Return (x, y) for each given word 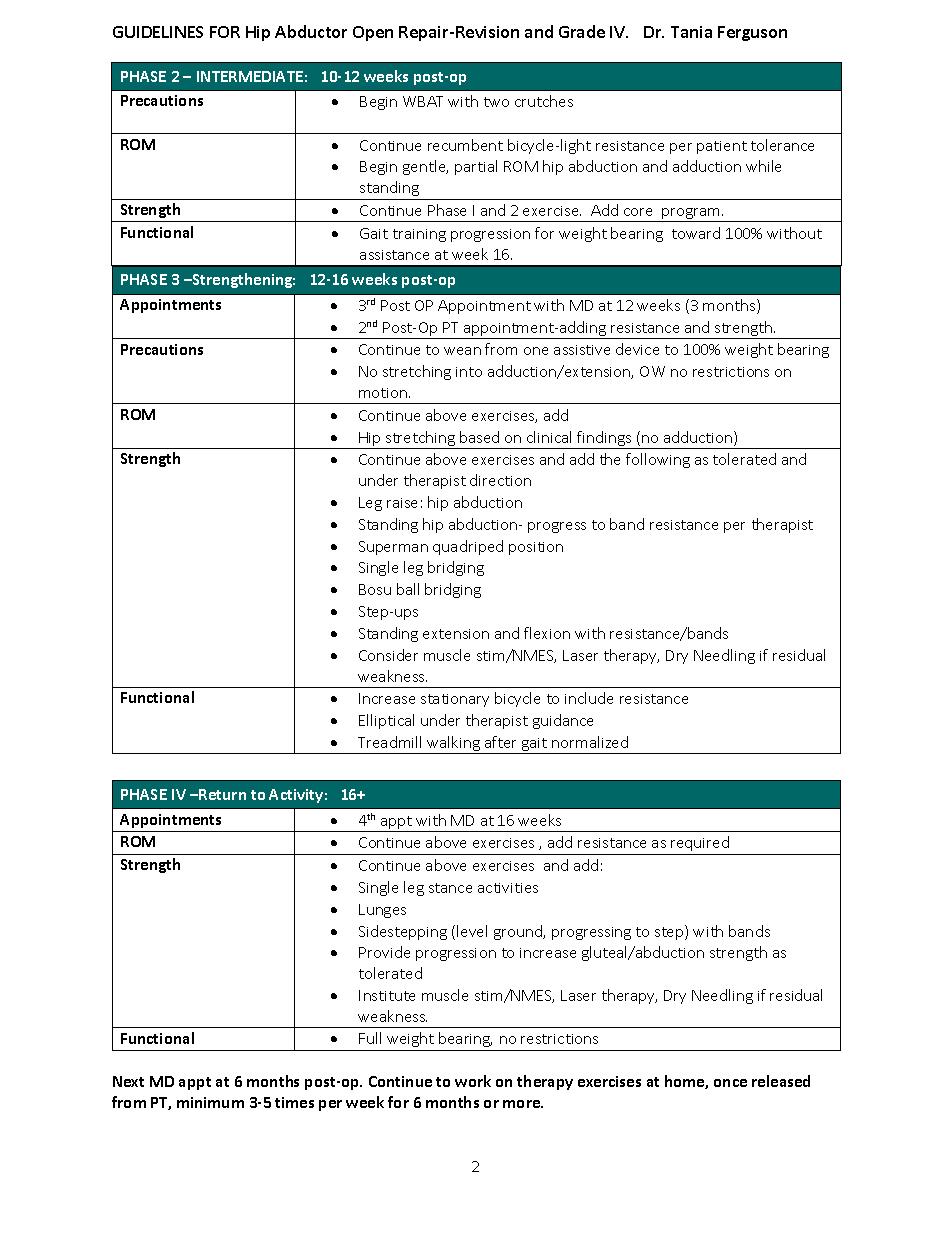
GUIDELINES (158, 32)
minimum (210, 1102)
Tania (691, 32)
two (496, 102)
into (469, 372)
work (473, 1081)
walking (453, 745)
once (730, 1083)
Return (221, 794)
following (658, 460)
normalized (590, 742)
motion (384, 393)
